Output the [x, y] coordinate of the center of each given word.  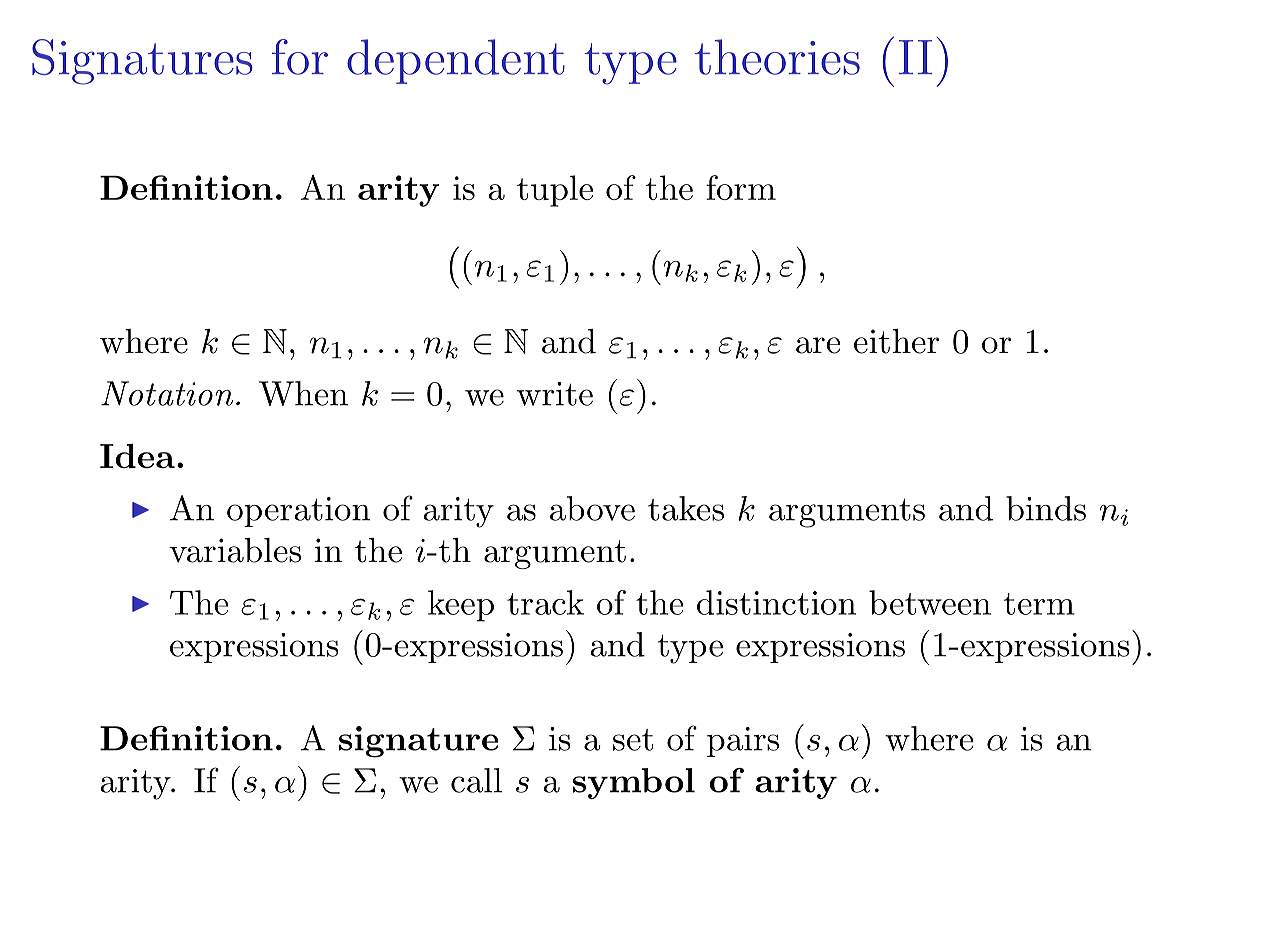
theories [777, 57]
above [592, 508]
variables [235, 550]
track [545, 602]
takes [686, 508]
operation [298, 512]
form [741, 187]
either [896, 341]
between [930, 602]
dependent [456, 61]
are [818, 345]
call [476, 780]
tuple [555, 191]
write [555, 394]
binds [1046, 508]
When [303, 393]
